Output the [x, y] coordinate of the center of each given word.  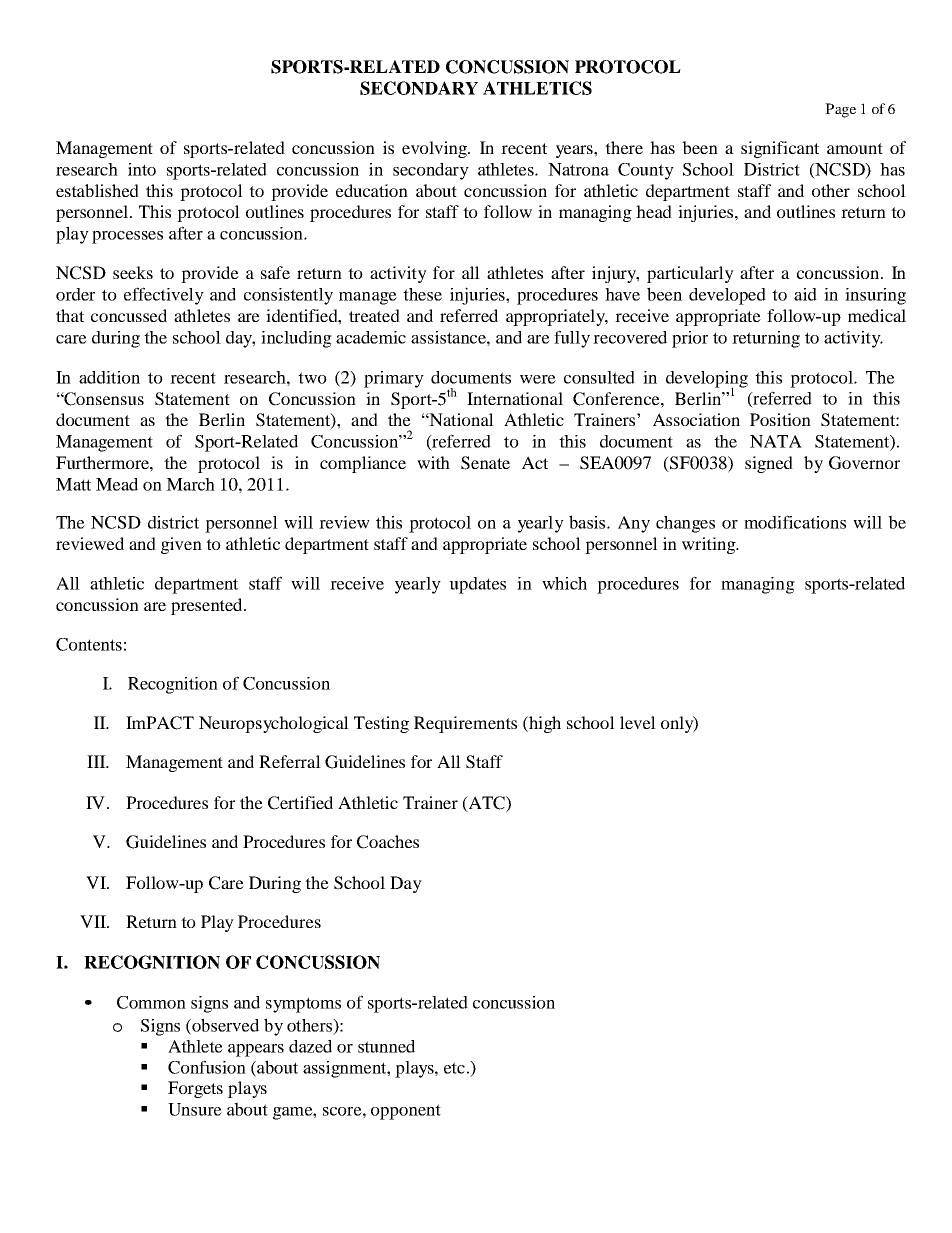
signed [769, 464]
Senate [485, 463]
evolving [435, 149]
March [190, 484]
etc [454, 1068]
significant [780, 149]
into [142, 169]
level [638, 722]
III [97, 761]
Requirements [465, 724]
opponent [406, 1112]
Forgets [195, 1089]
